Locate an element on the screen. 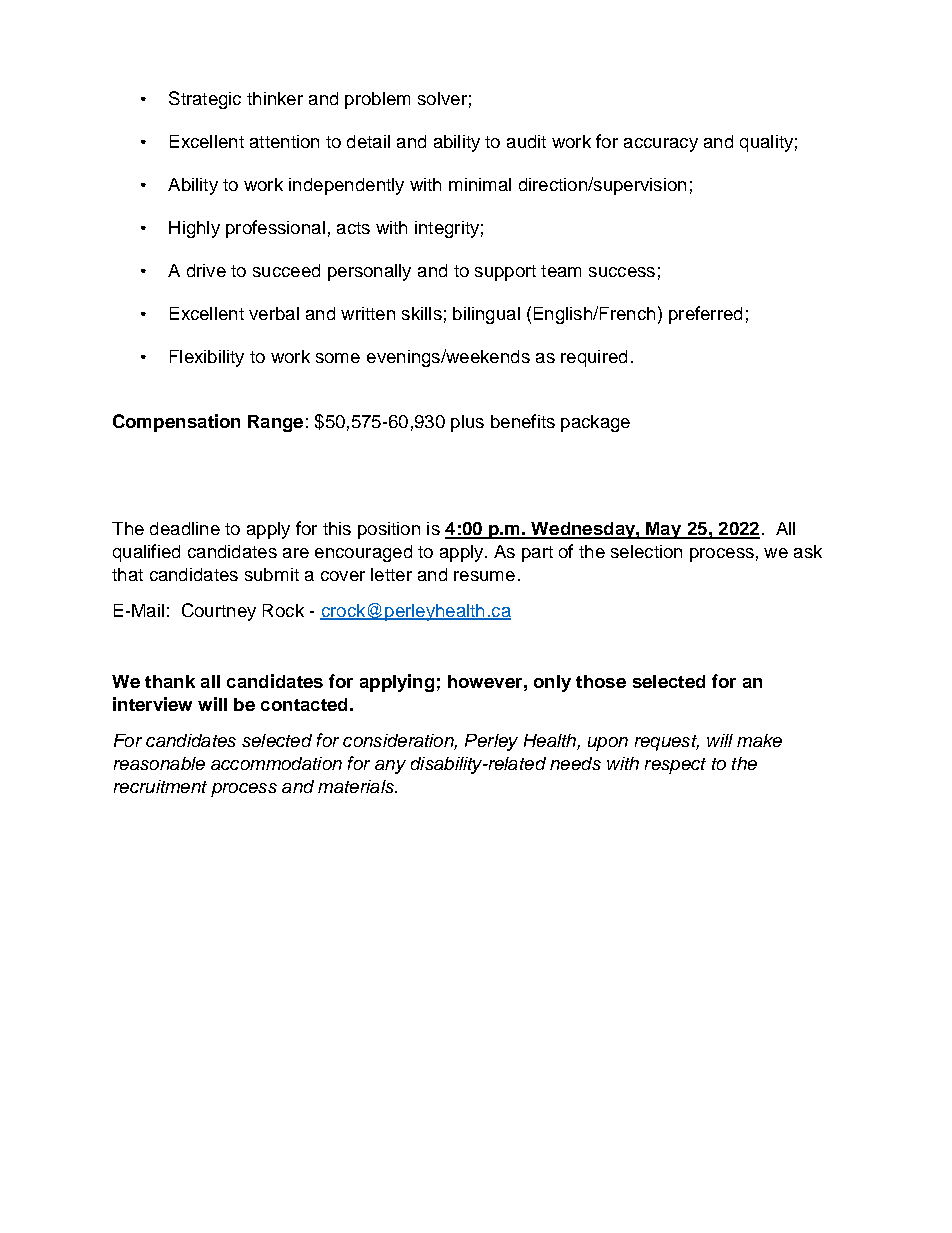  resume is located at coordinates (484, 576).
